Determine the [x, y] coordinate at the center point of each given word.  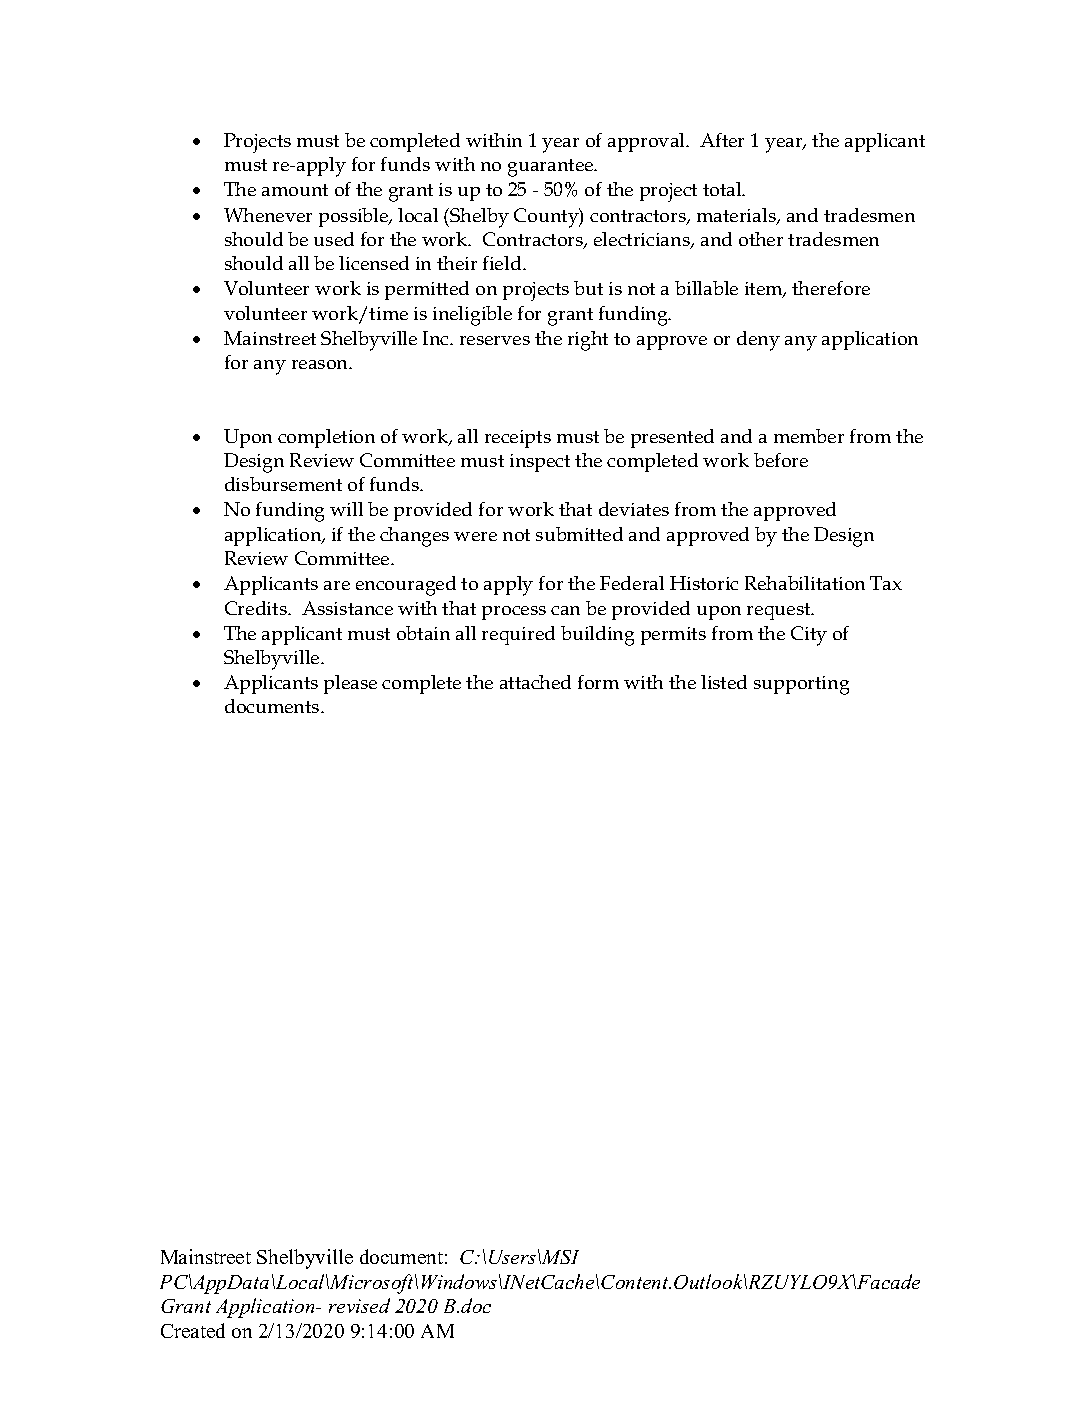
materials [737, 216]
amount [295, 190]
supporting [801, 685]
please [350, 684]
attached [535, 682]
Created [193, 1330]
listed [724, 682]
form [598, 682]
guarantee [552, 168]
